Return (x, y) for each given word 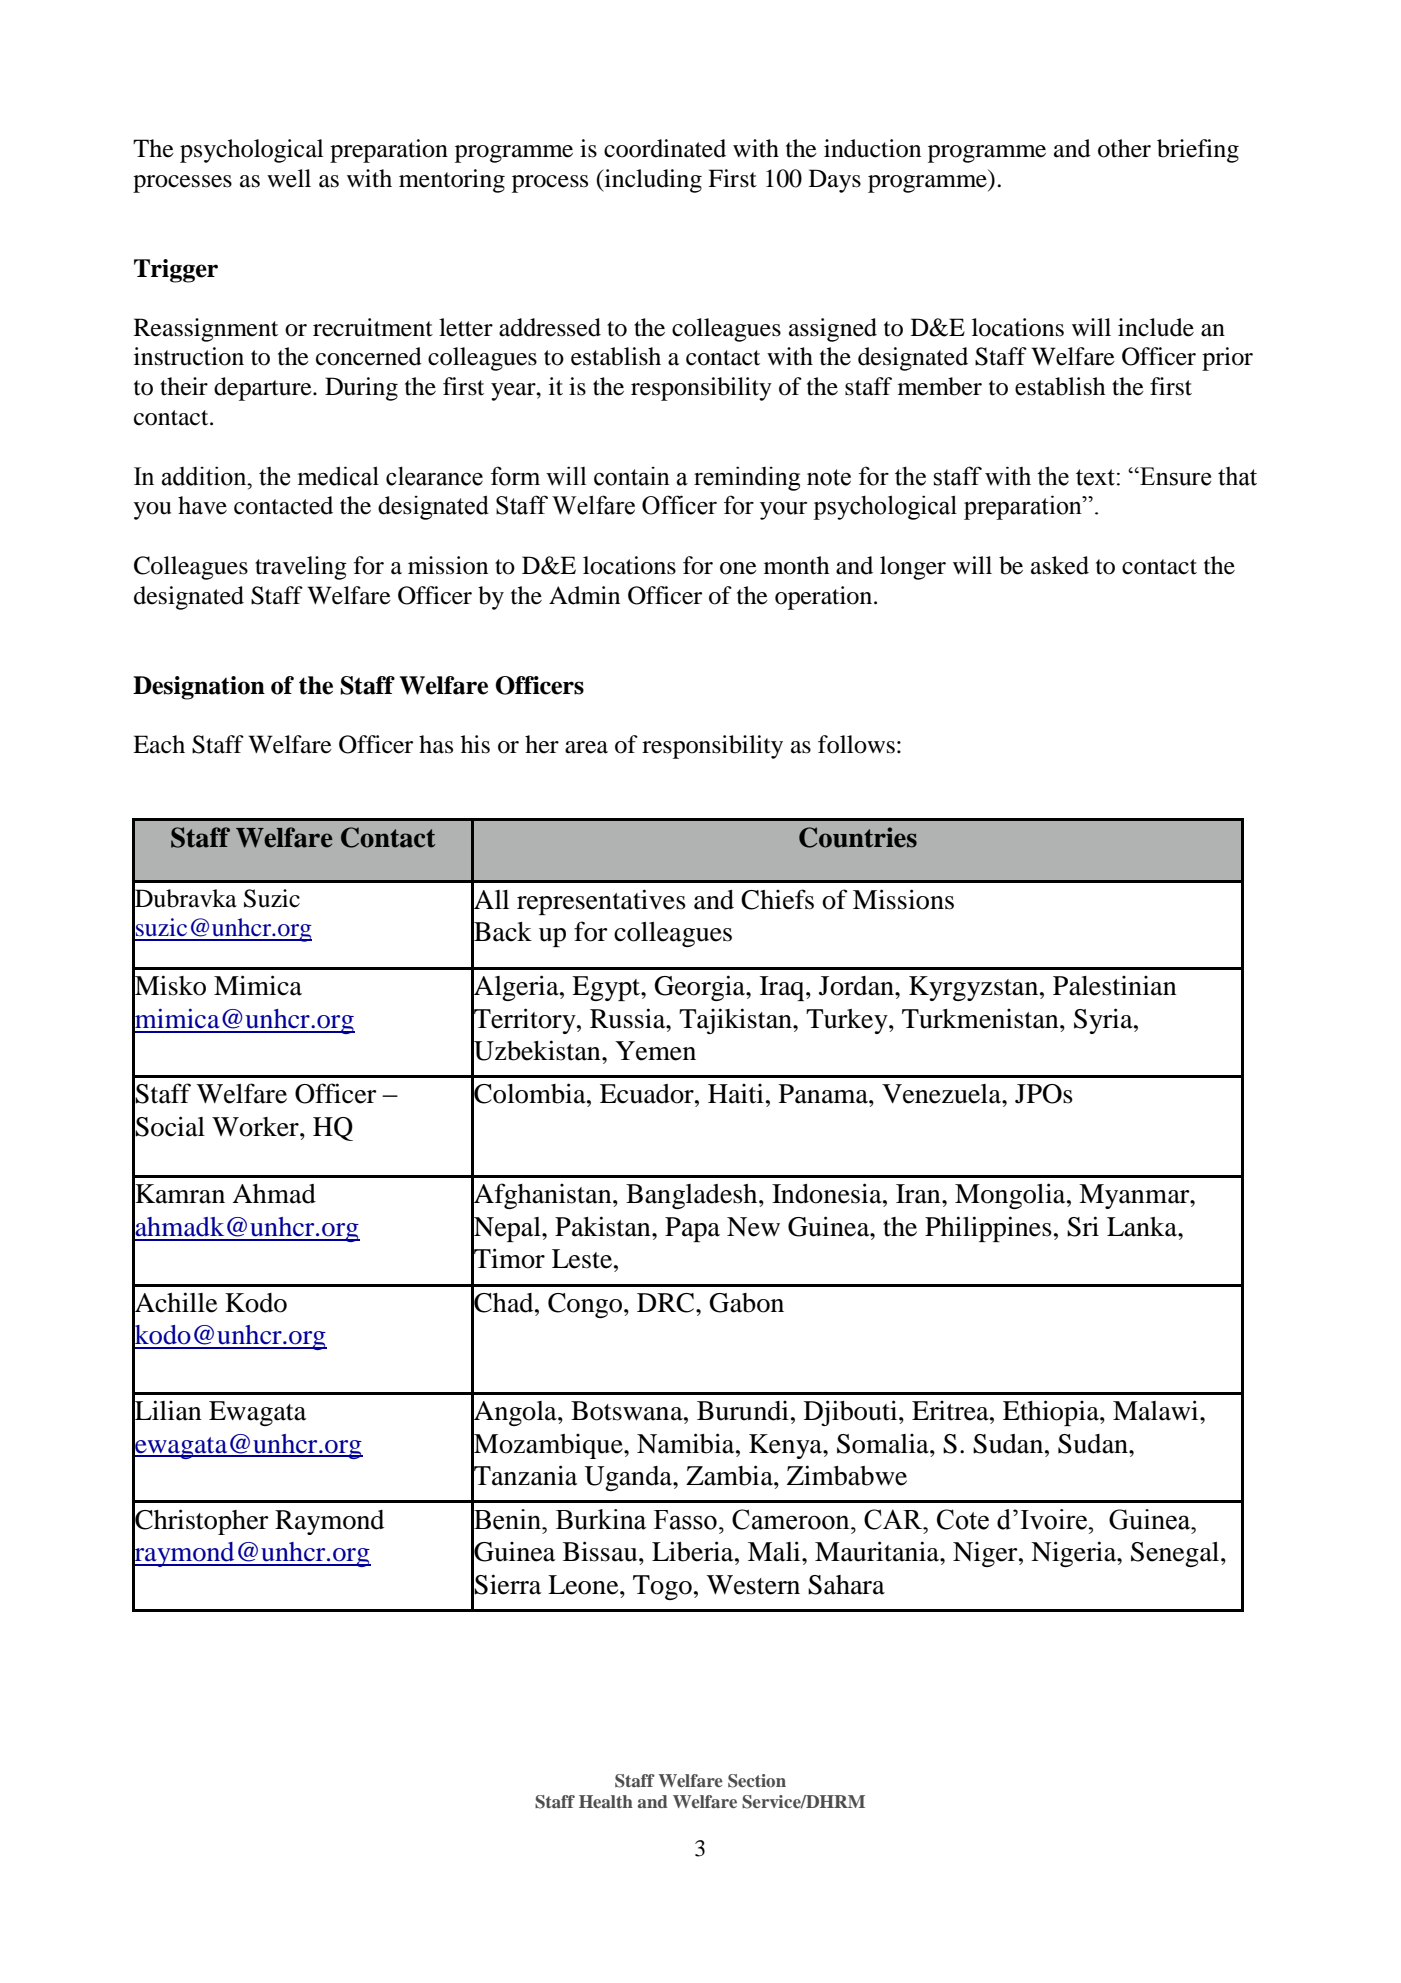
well (289, 178)
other (1124, 148)
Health (606, 1801)
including (652, 181)
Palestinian (1115, 986)
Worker (256, 1127)
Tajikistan (736, 1021)
